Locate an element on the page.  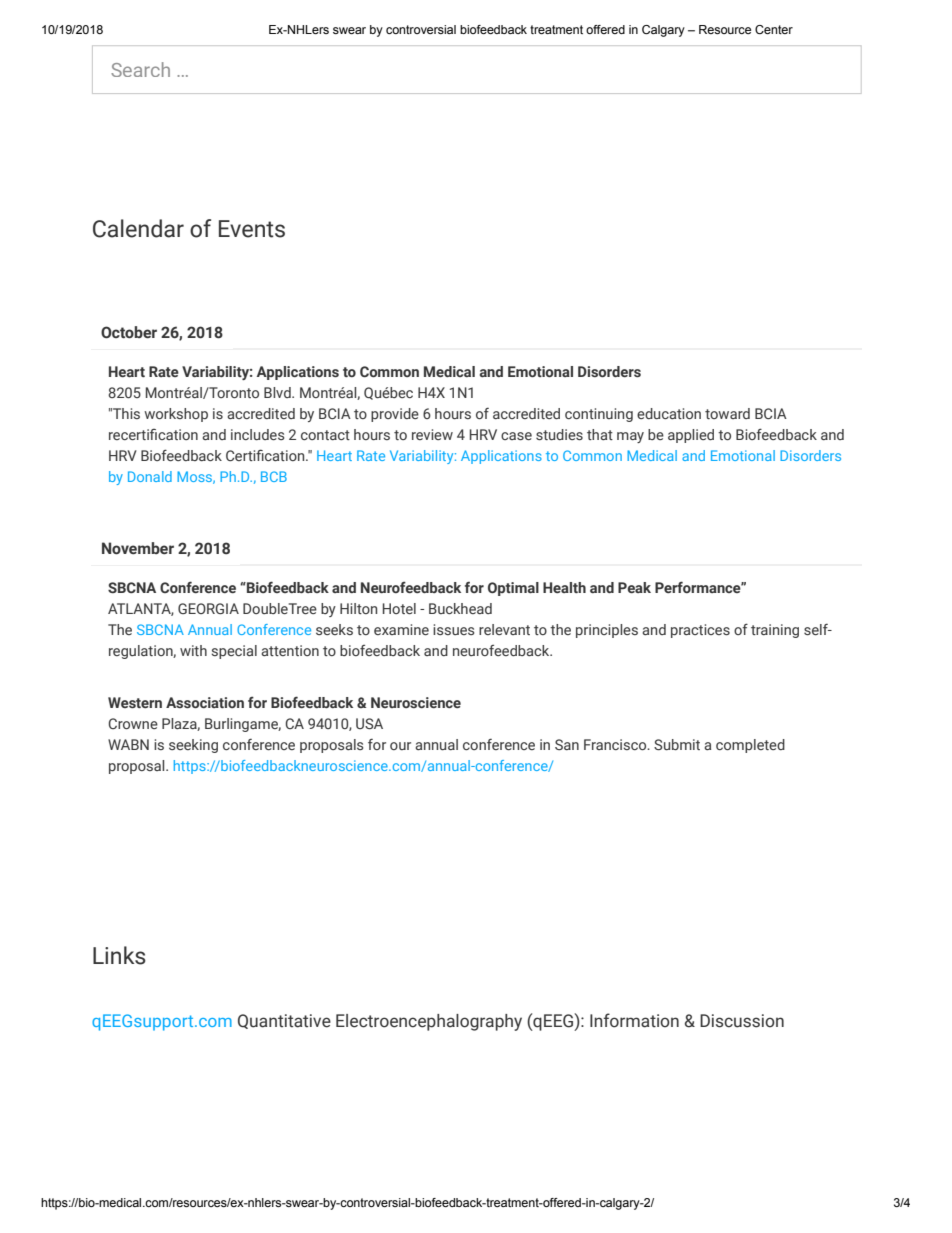
Association is located at coordinates (205, 703).
